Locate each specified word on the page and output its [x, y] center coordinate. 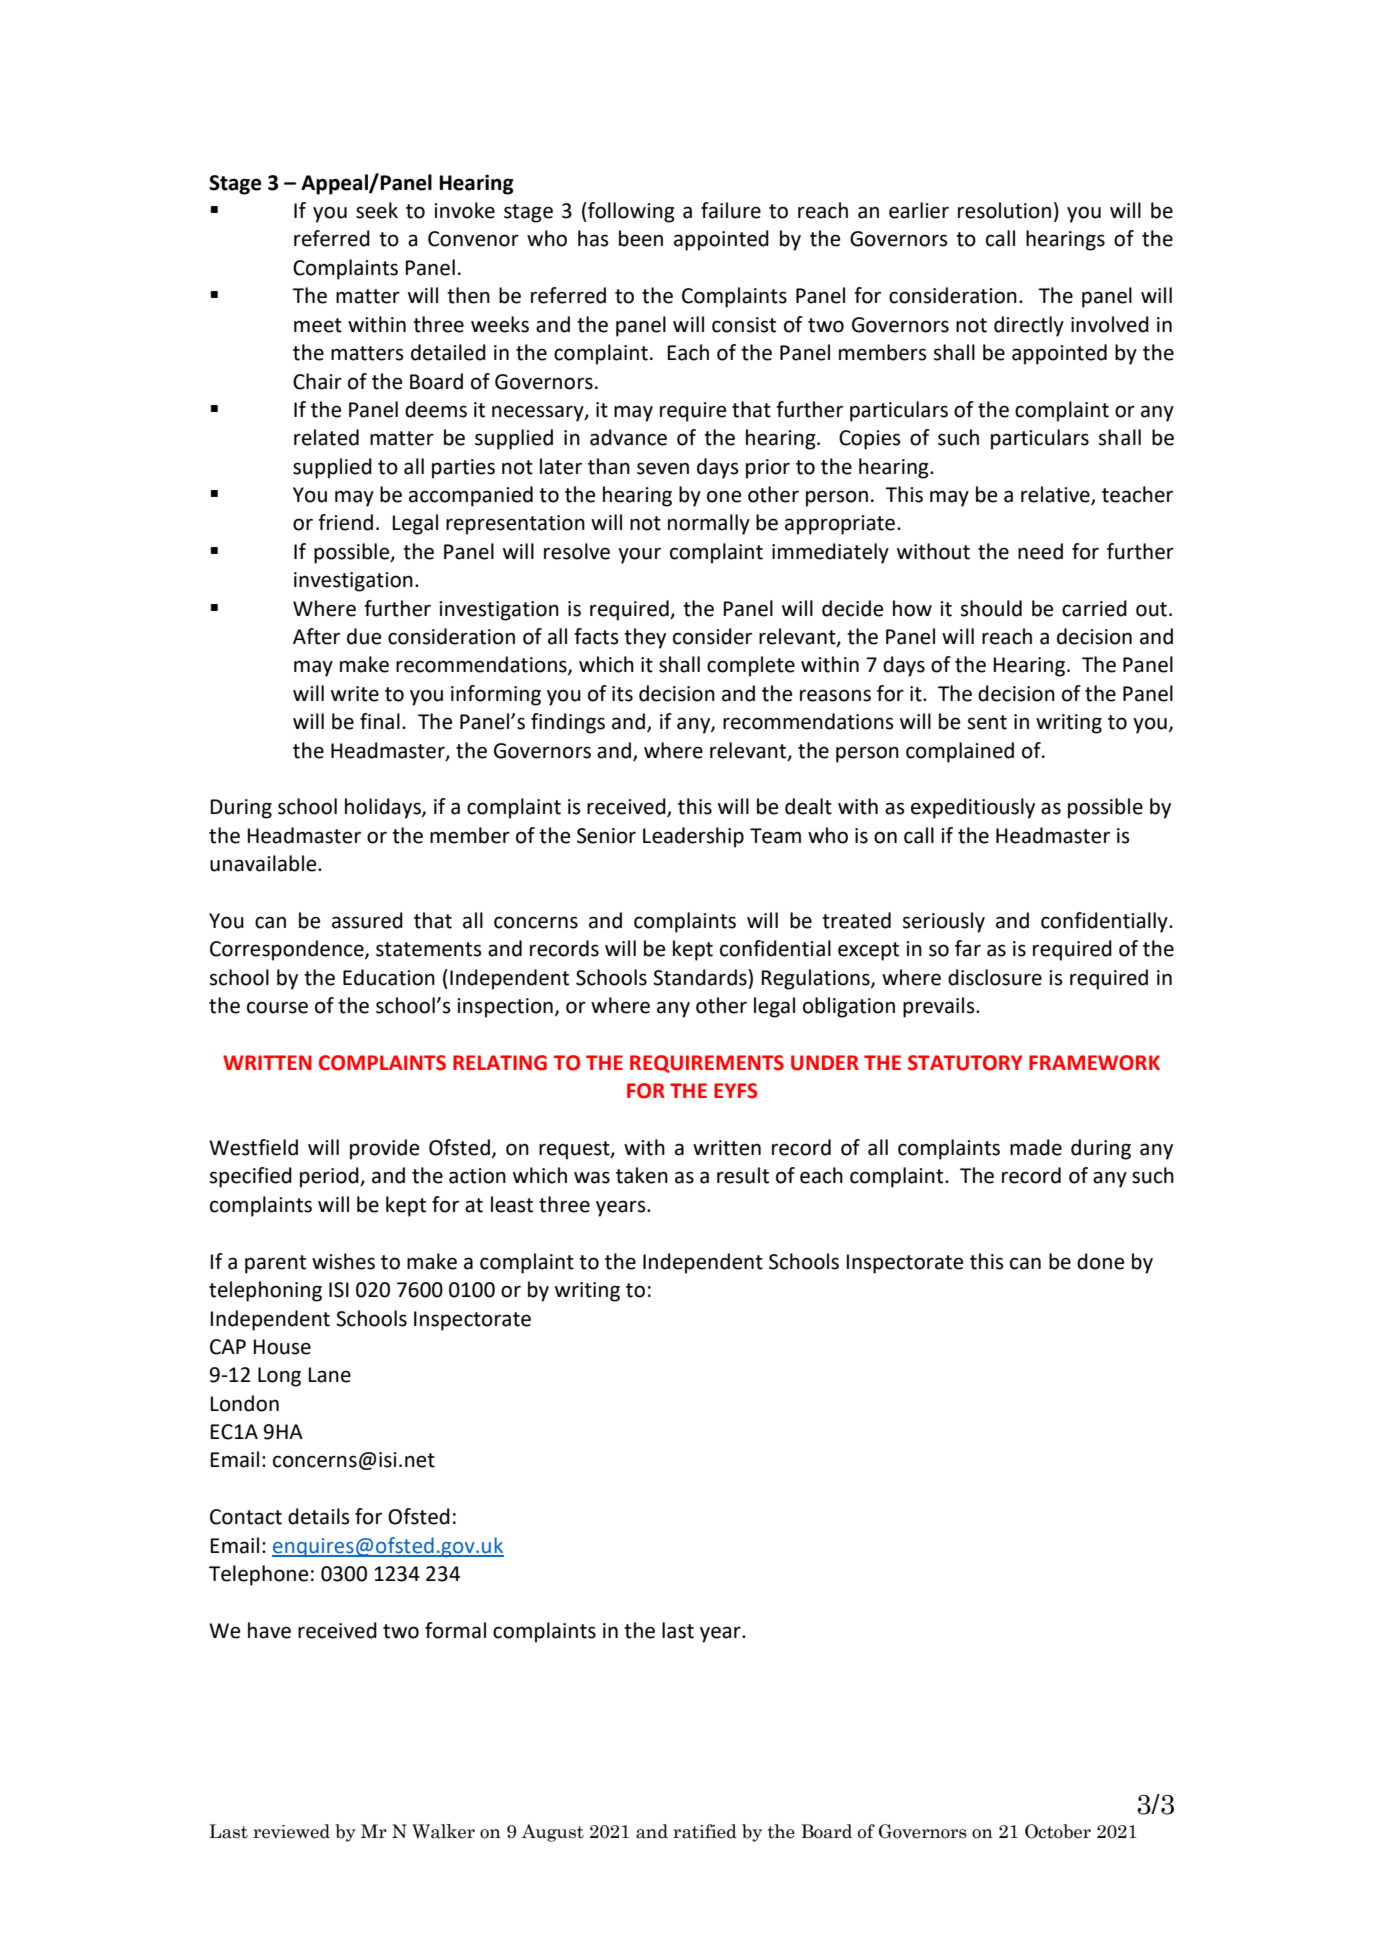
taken [642, 1175]
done [1100, 1261]
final [380, 721]
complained [960, 752]
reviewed [291, 1831]
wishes [343, 1261]
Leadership [693, 837]
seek [377, 210]
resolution [1004, 210]
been [641, 238]
